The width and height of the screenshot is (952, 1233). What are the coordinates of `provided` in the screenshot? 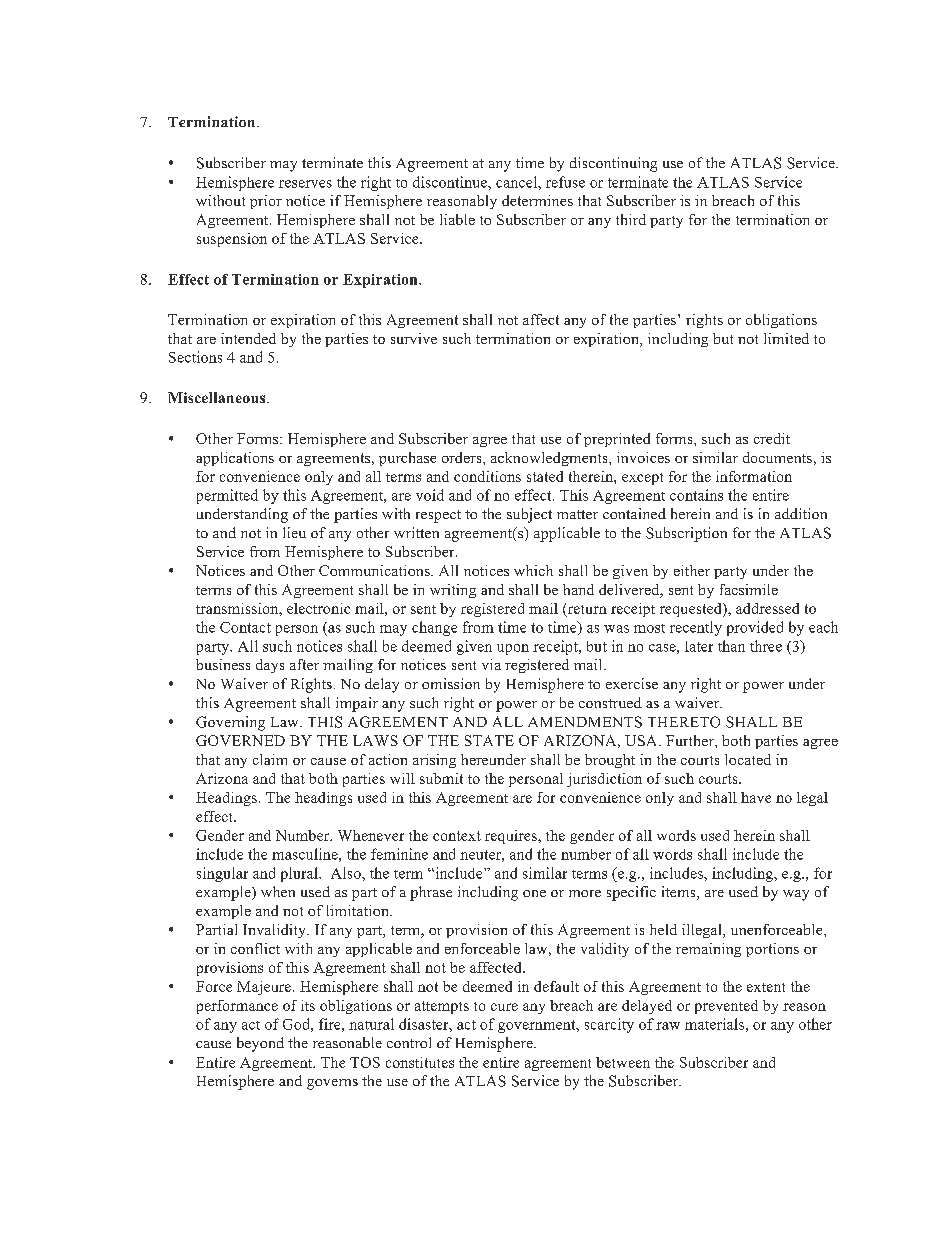 It's located at (755, 628).
